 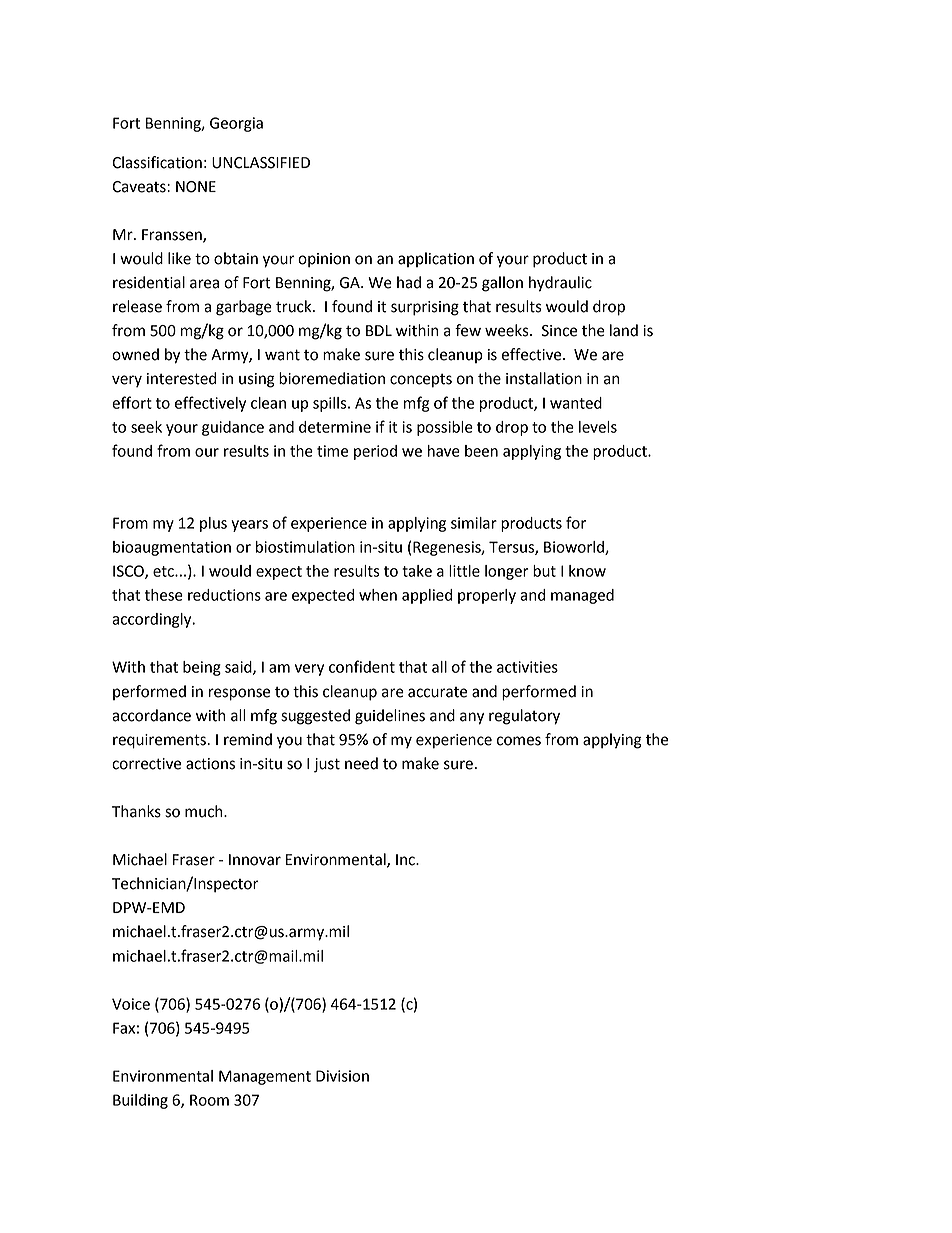 What do you see at coordinates (205, 811) in the image?
I see `much` at bounding box center [205, 811].
